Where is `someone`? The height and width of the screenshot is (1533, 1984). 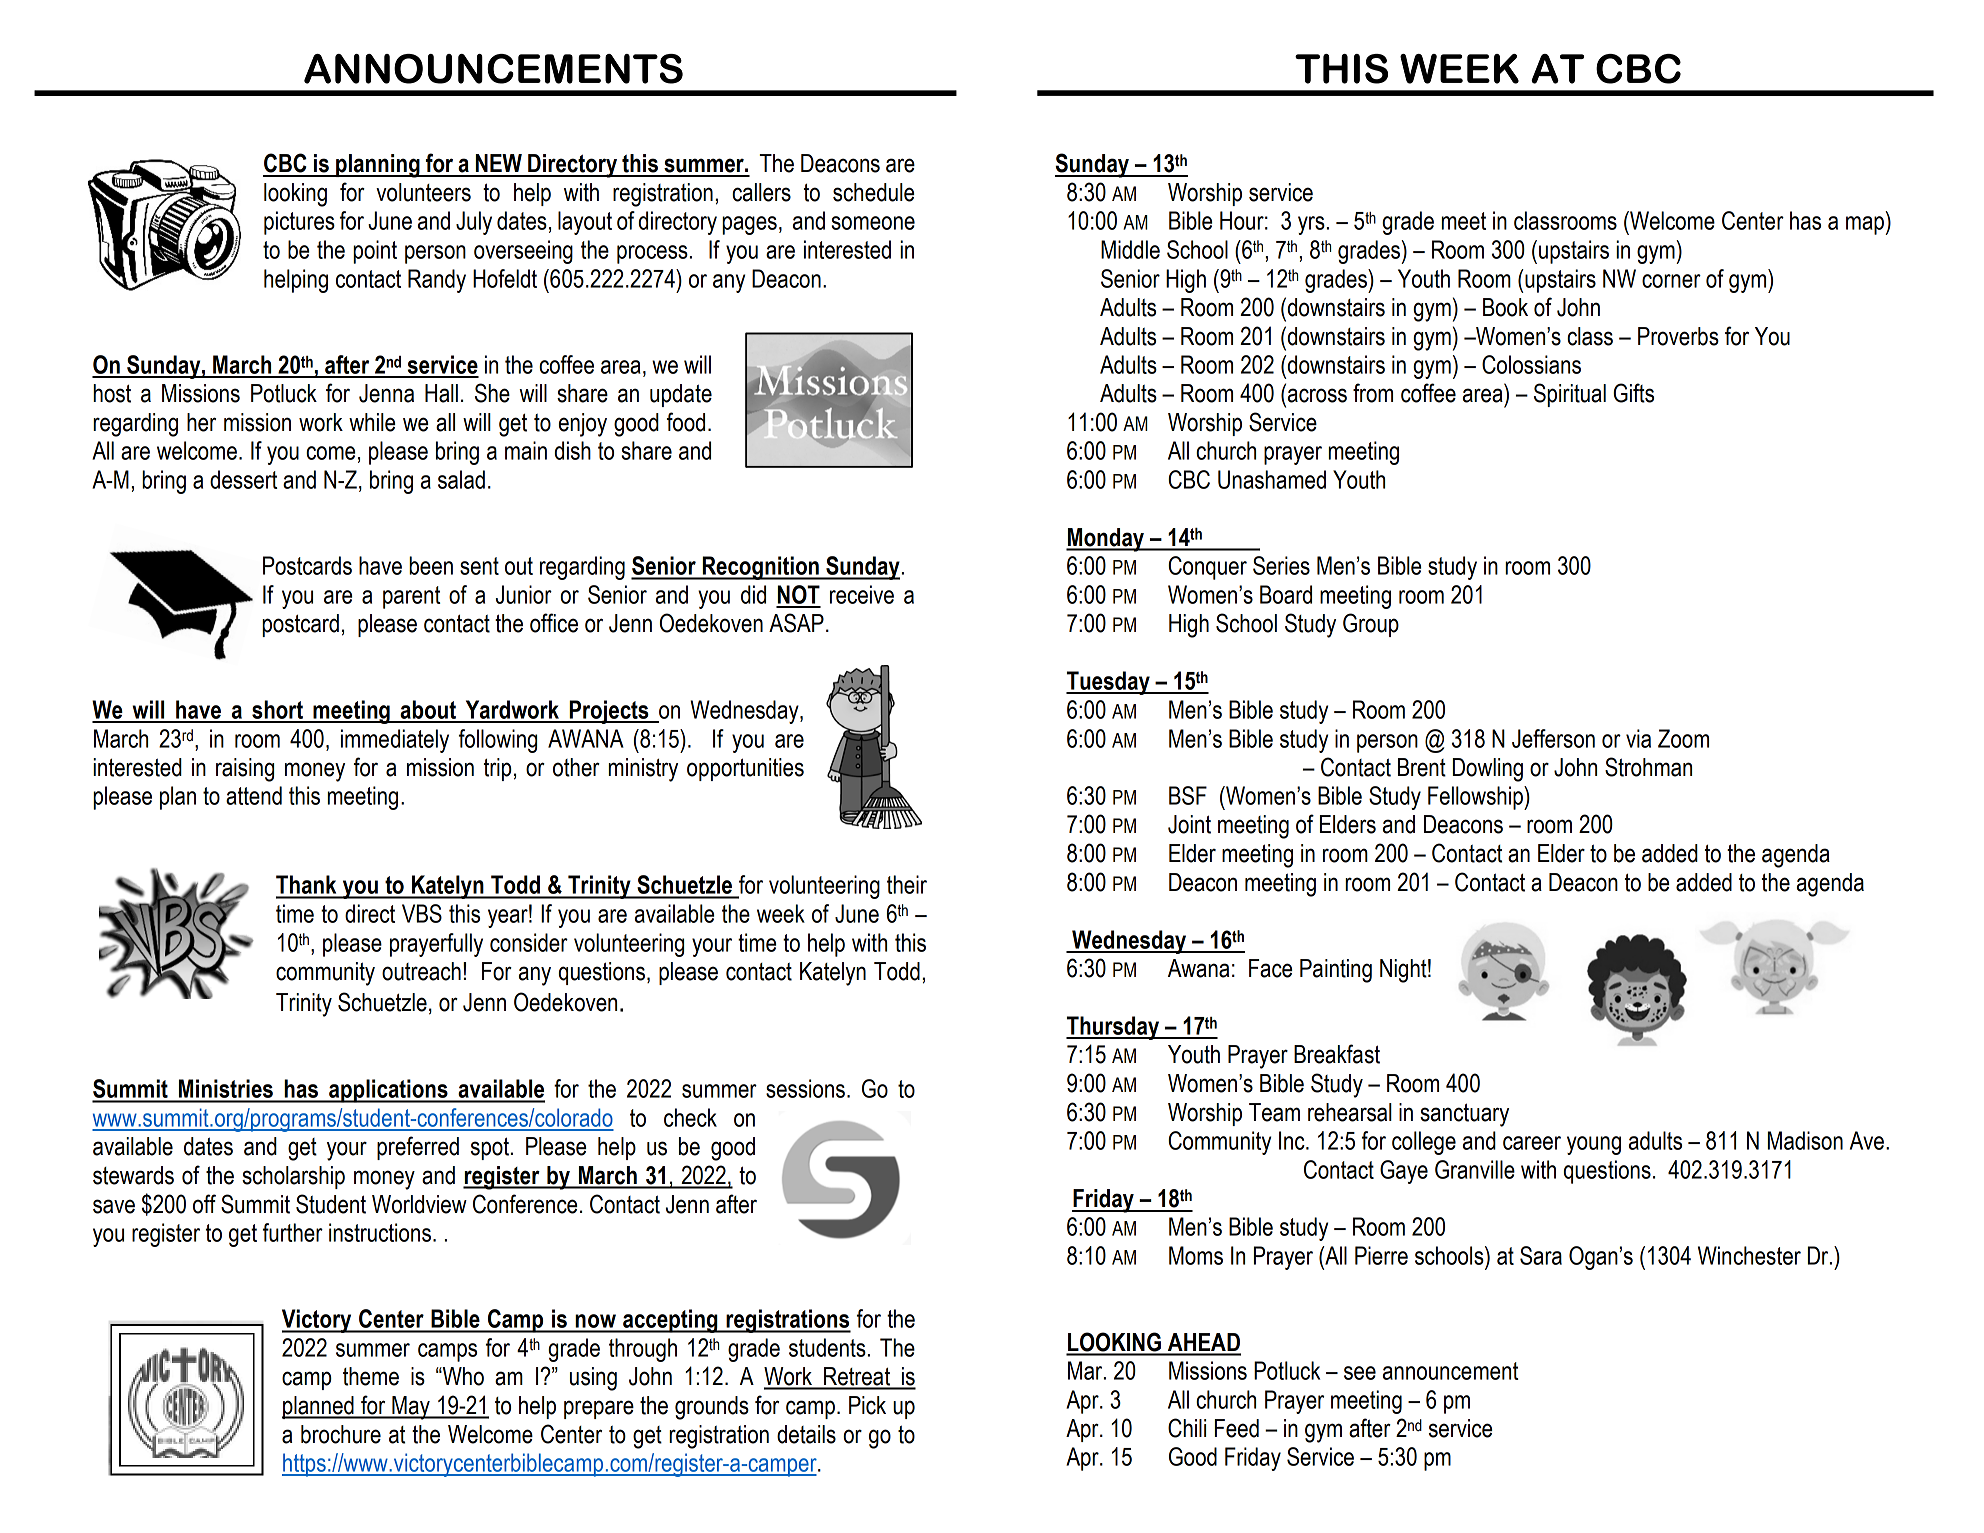 someone is located at coordinates (873, 223).
